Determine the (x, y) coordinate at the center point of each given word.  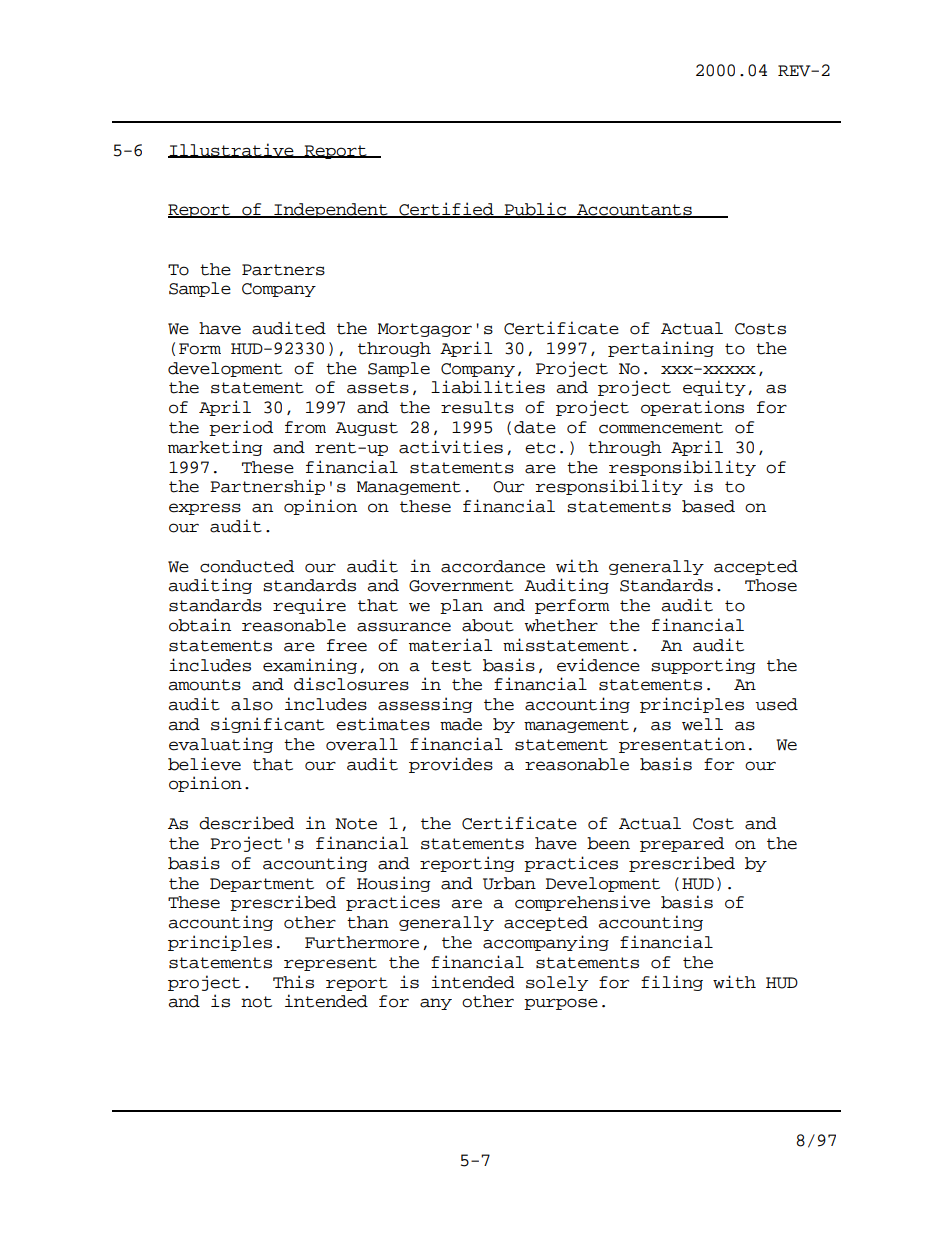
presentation (682, 745)
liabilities (488, 387)
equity (714, 388)
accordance (493, 566)
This (293, 982)
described (246, 823)
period (241, 428)
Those (771, 585)
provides (451, 765)
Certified (446, 210)
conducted (247, 566)
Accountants (634, 211)
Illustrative (232, 150)
